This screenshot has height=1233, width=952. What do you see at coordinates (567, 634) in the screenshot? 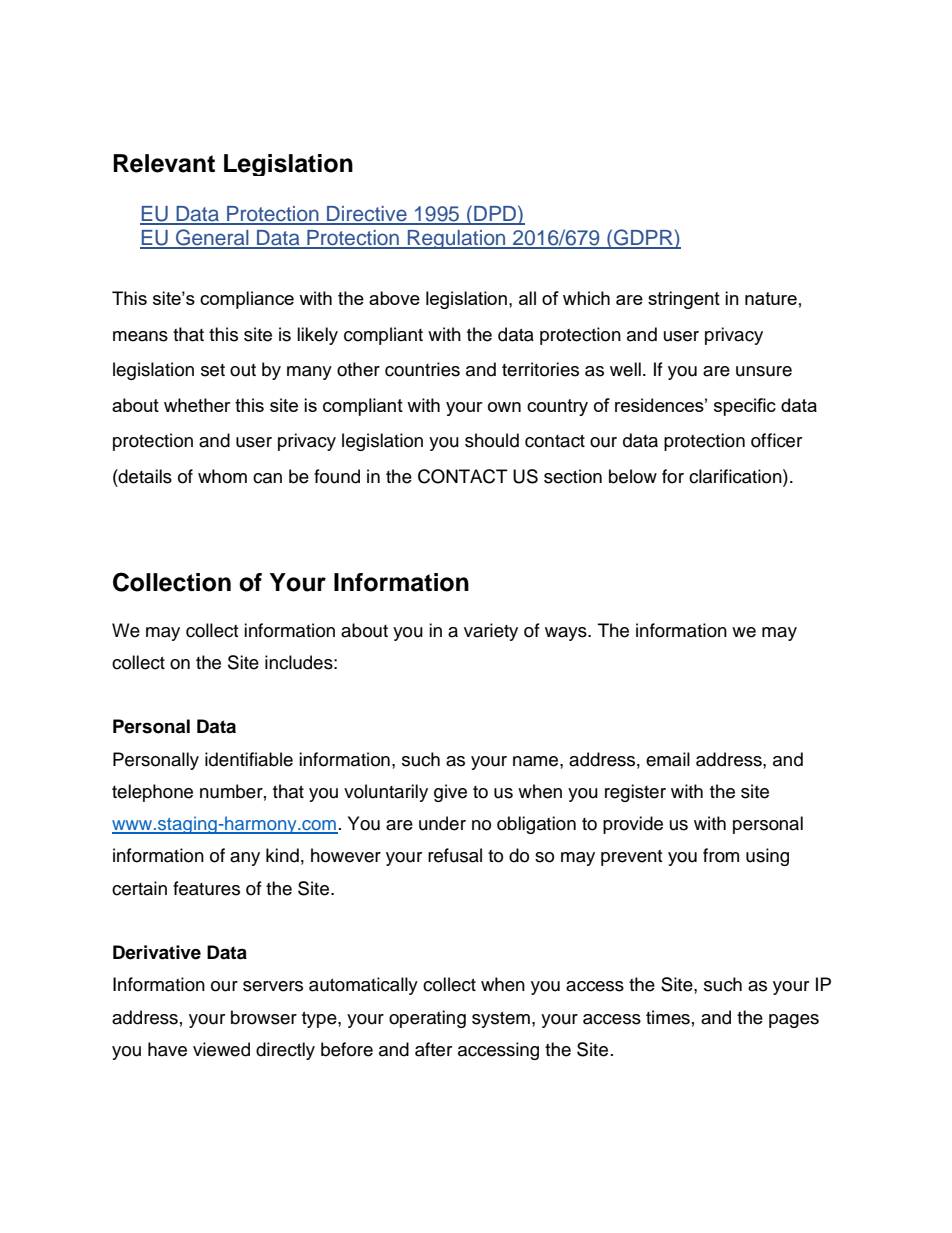
I see `ways` at bounding box center [567, 634].
